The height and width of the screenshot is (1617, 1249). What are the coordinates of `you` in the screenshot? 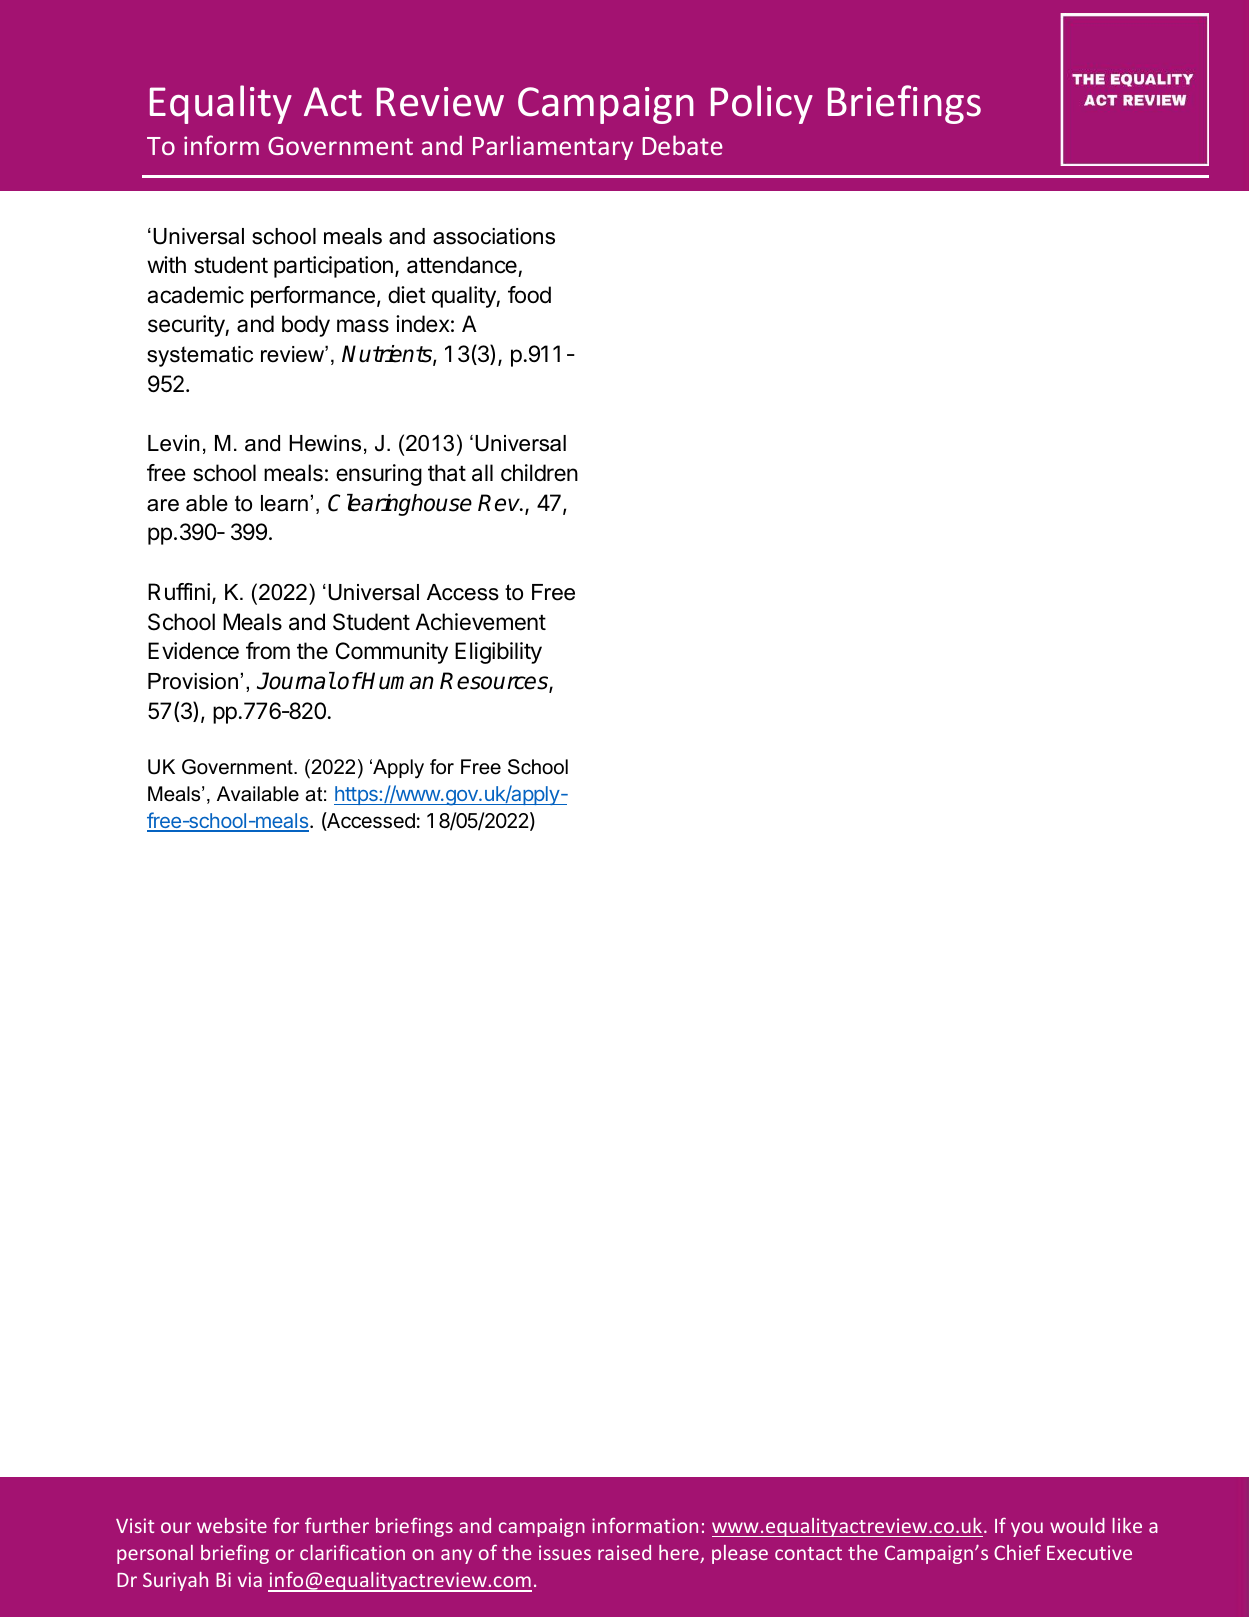 It's located at (1027, 1529).
